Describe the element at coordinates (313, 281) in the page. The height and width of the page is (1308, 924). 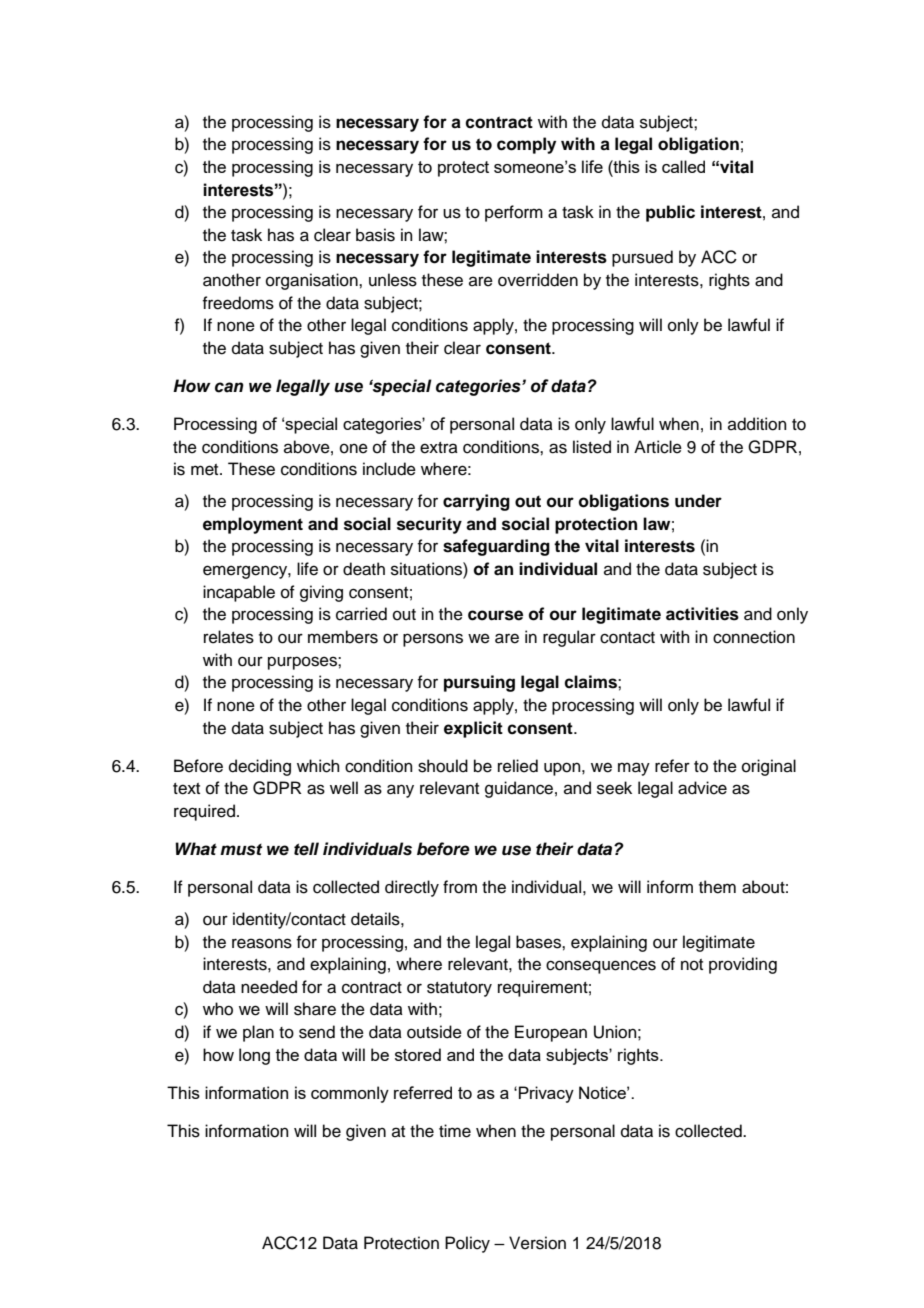
I see `organisation` at that location.
